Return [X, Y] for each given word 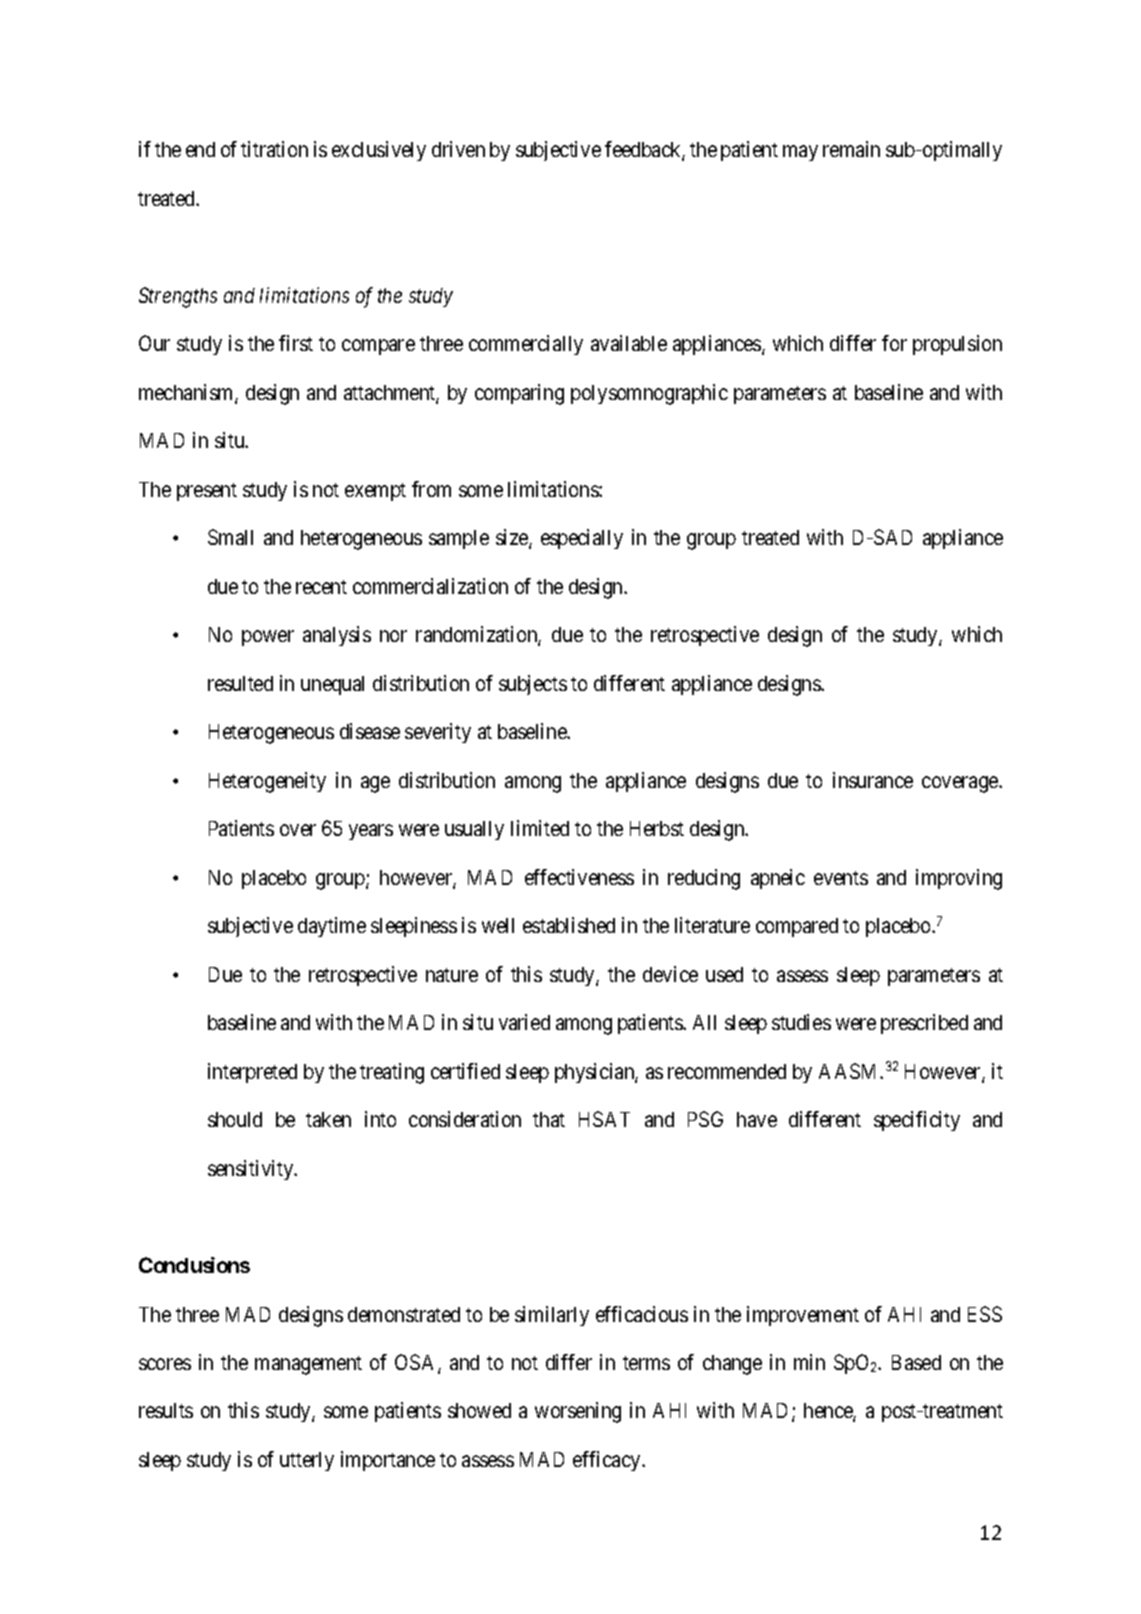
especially [582, 539]
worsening [578, 1412]
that [549, 1119]
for [894, 343]
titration [274, 149]
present [207, 492]
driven [458, 149]
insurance [873, 780]
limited [540, 828]
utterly [307, 1461]
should [235, 1119]
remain [851, 149]
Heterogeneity [267, 782]
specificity [917, 1121]
